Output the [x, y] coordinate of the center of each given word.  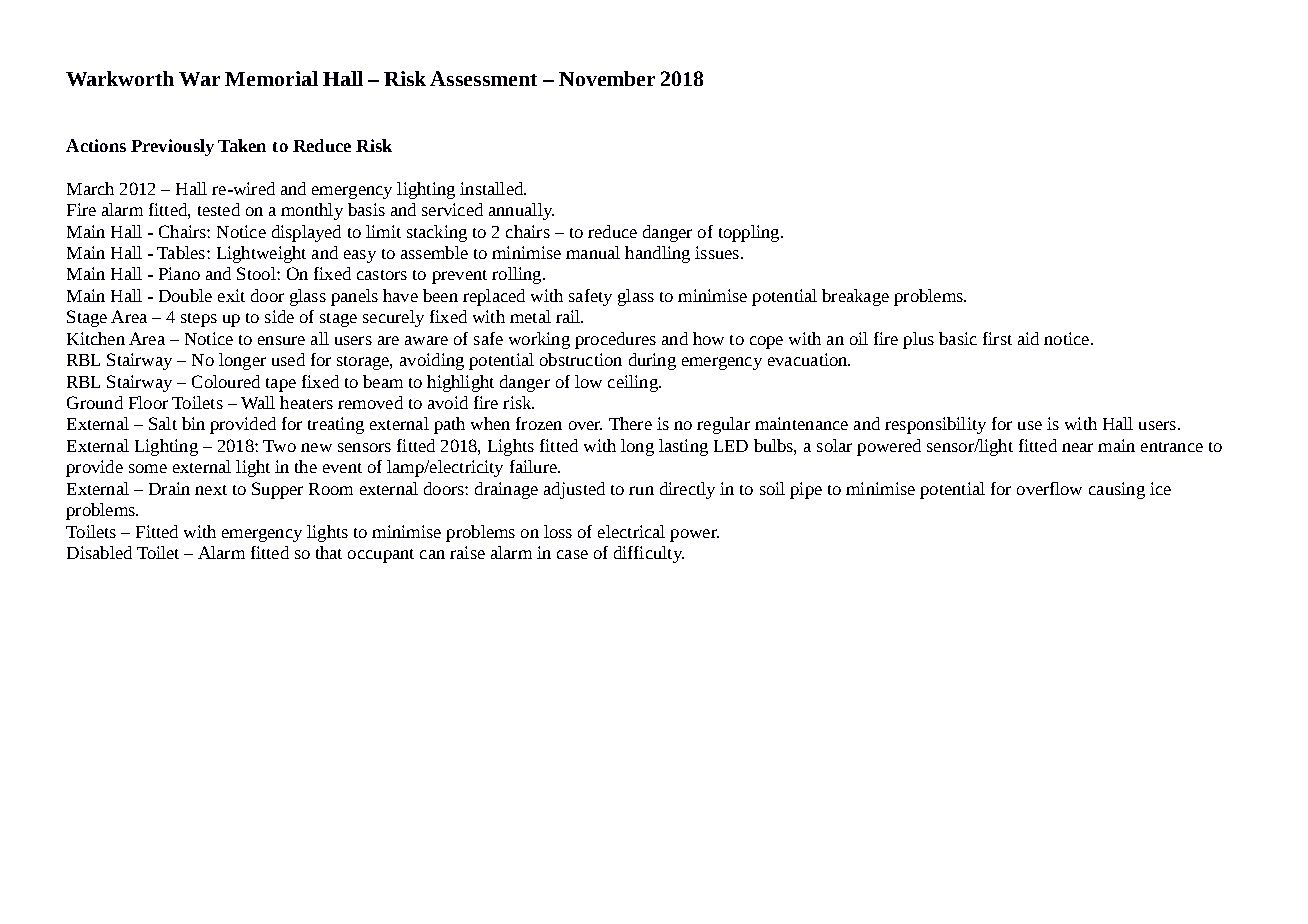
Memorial [271, 78]
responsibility [935, 425]
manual [593, 252]
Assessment [483, 78]
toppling [750, 233]
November [607, 78]
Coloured [226, 381]
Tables [182, 252]
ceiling [634, 383]
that [329, 552]
